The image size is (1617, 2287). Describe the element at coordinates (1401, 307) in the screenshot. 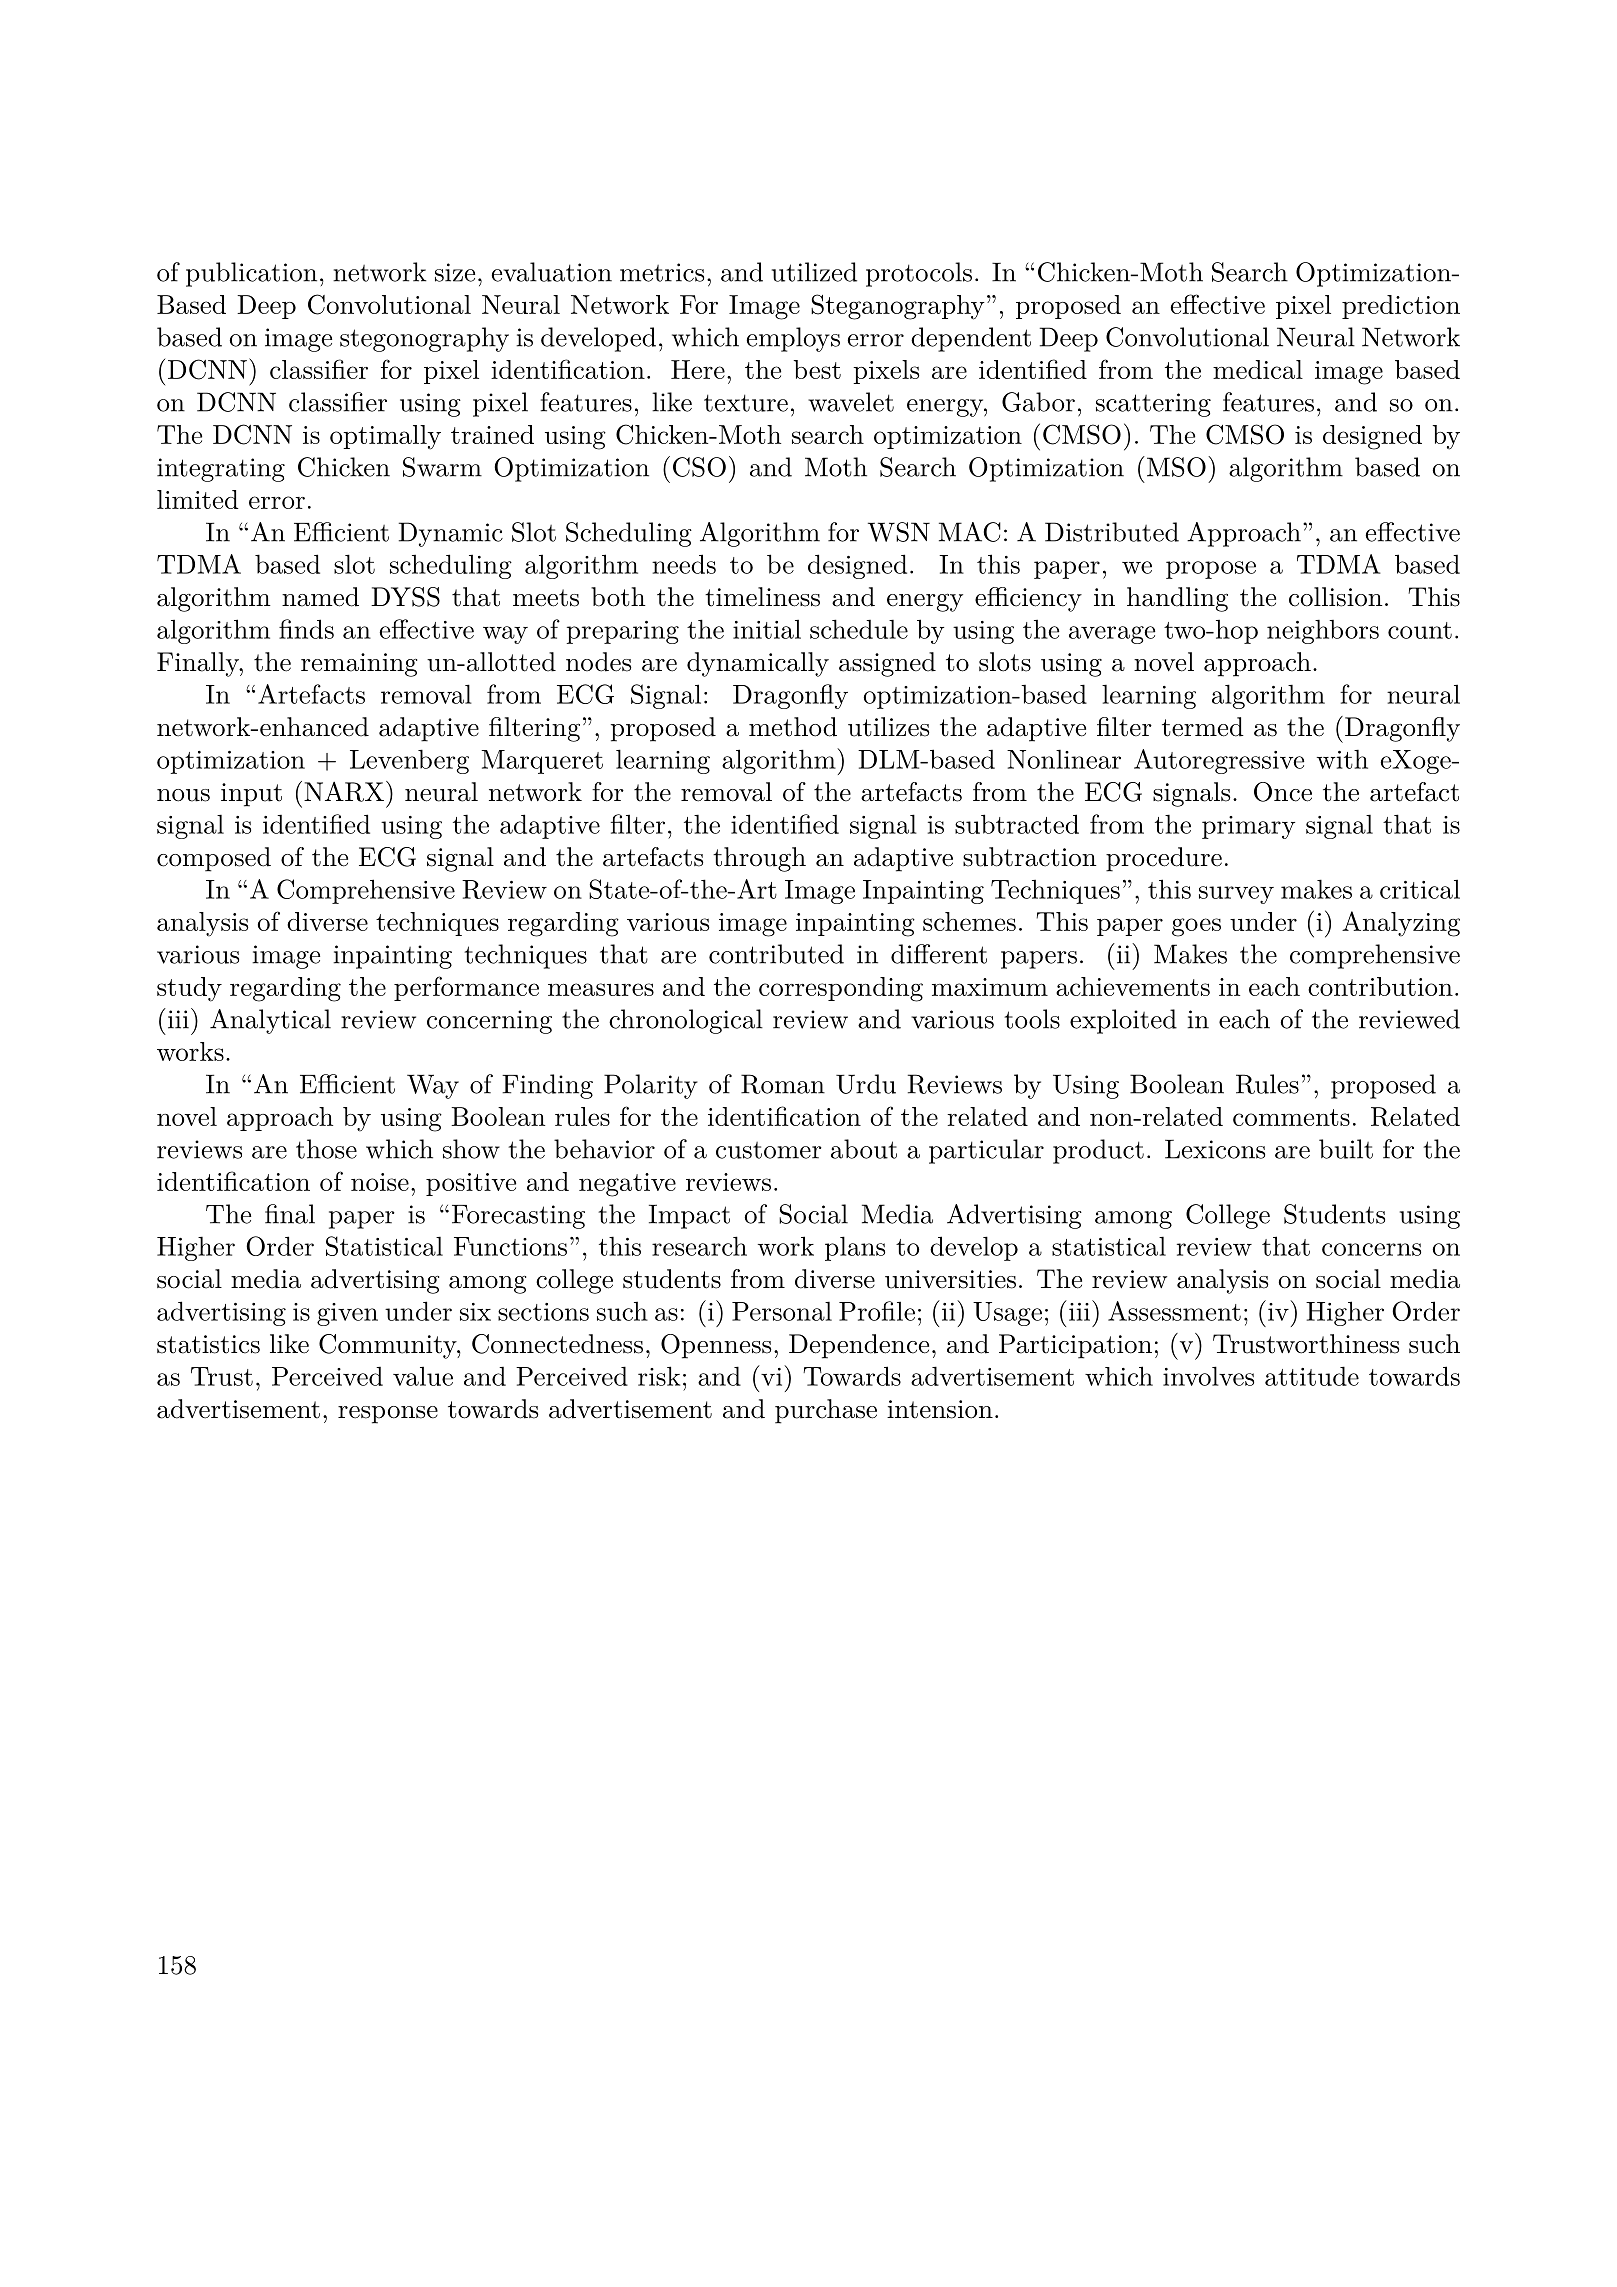

I see `prediction` at that location.
